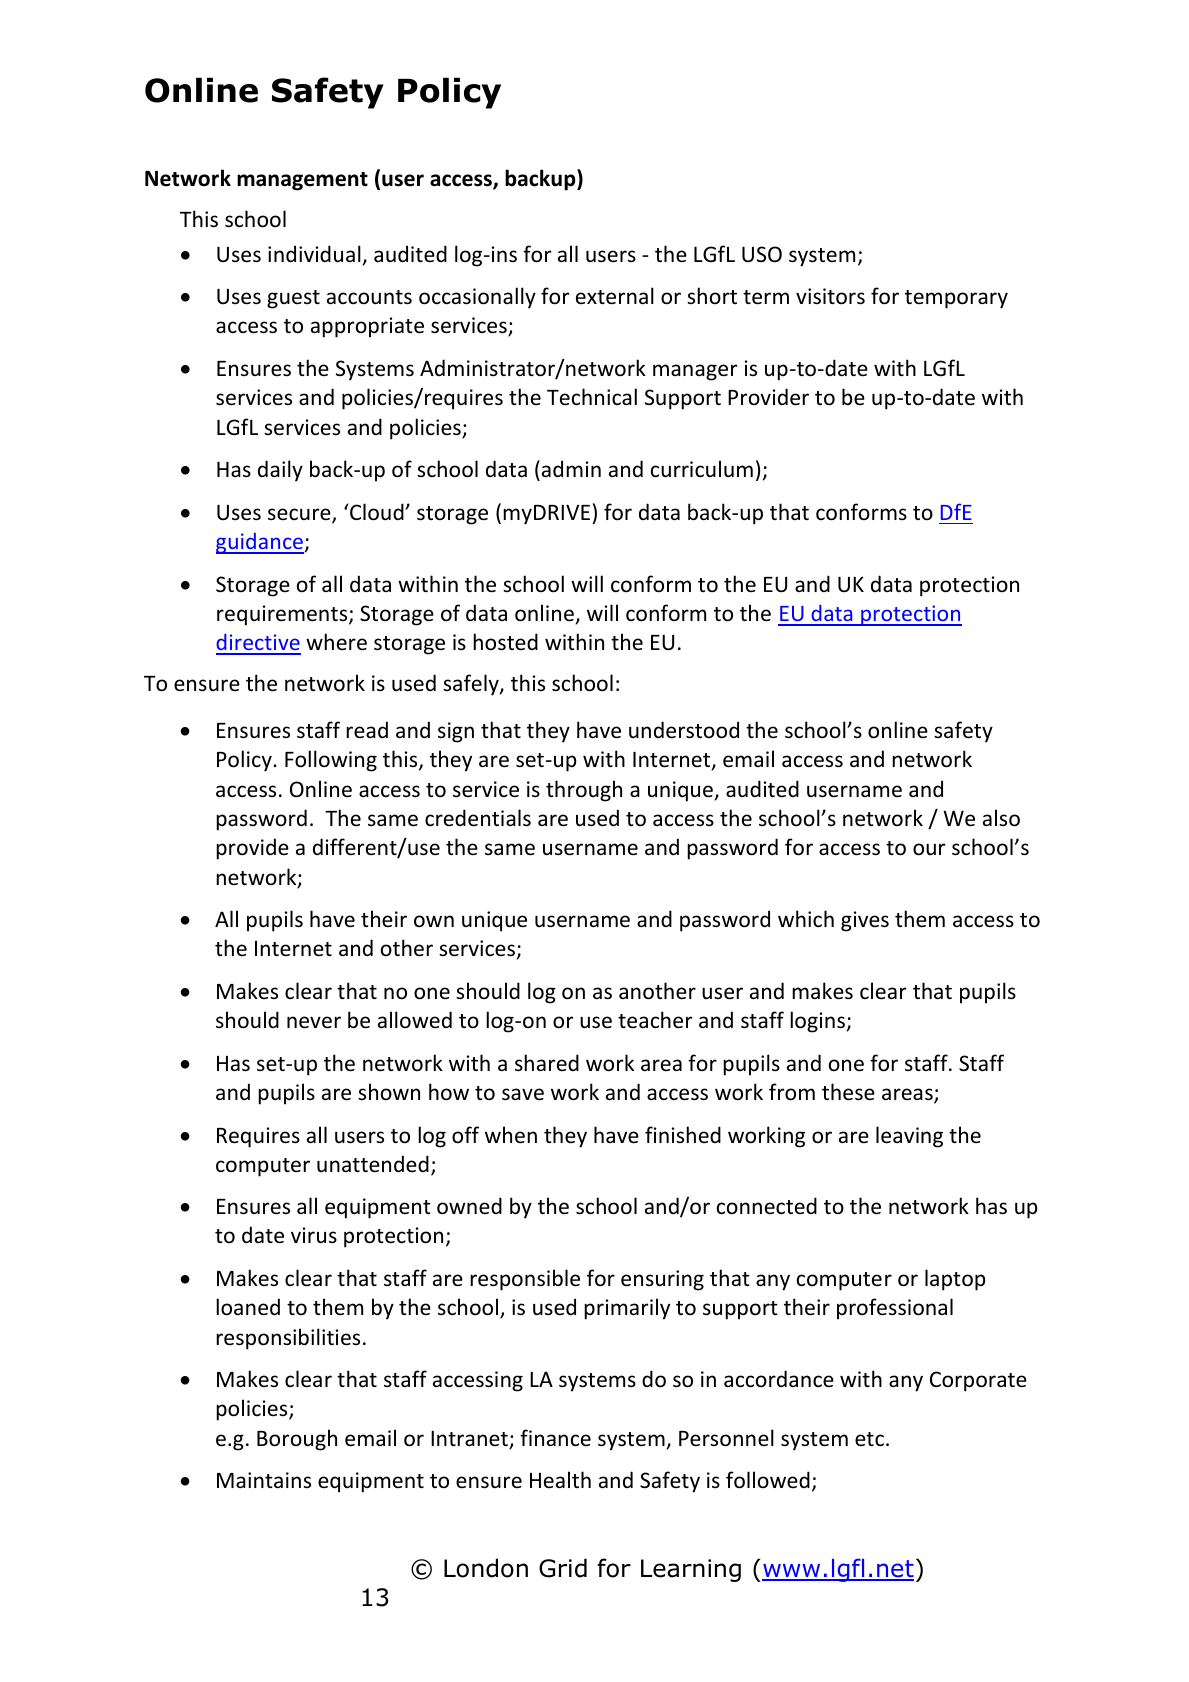 This screenshot has width=1189, height=1682. I want to click on external, so click(615, 296).
